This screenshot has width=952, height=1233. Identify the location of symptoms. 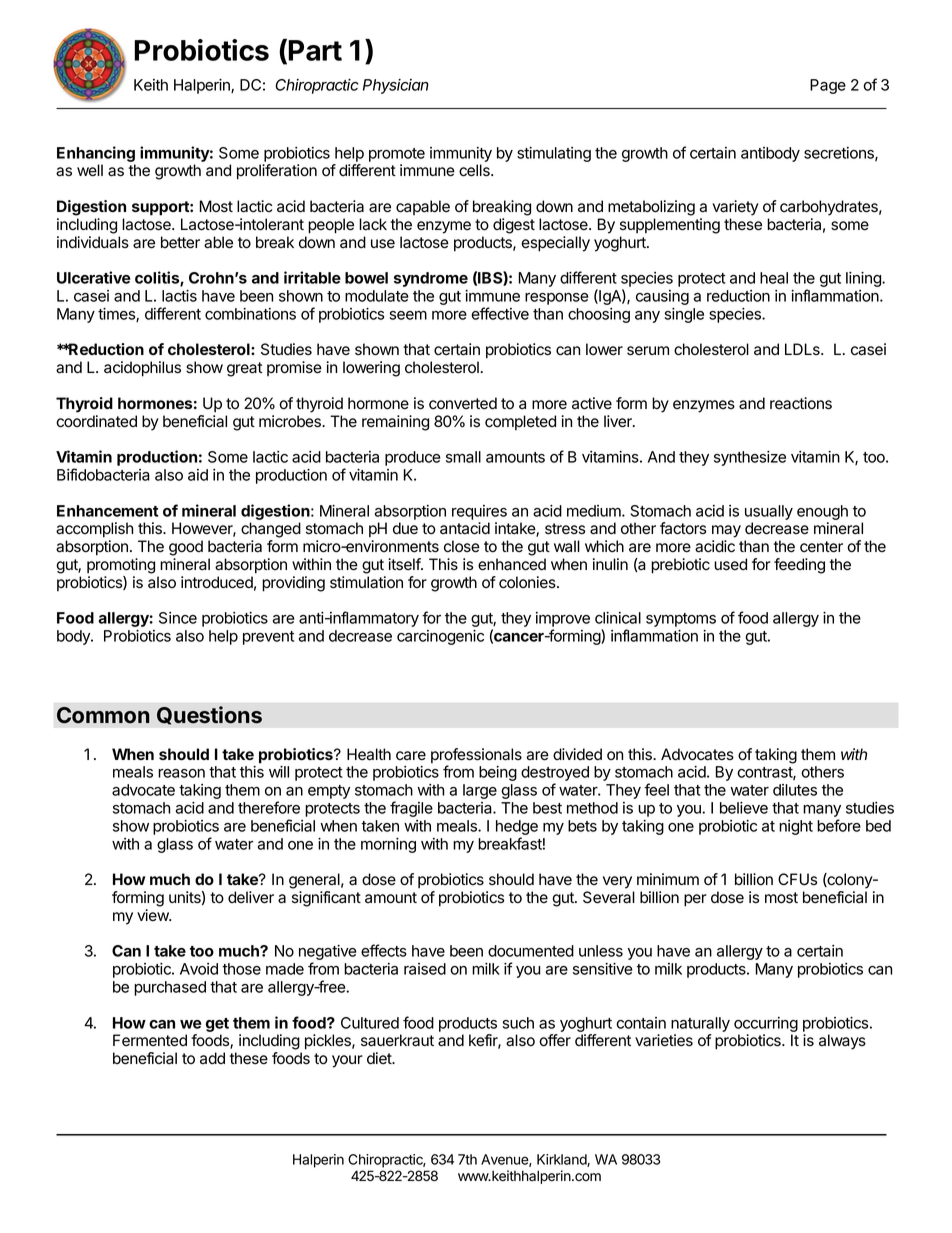
(681, 620).
